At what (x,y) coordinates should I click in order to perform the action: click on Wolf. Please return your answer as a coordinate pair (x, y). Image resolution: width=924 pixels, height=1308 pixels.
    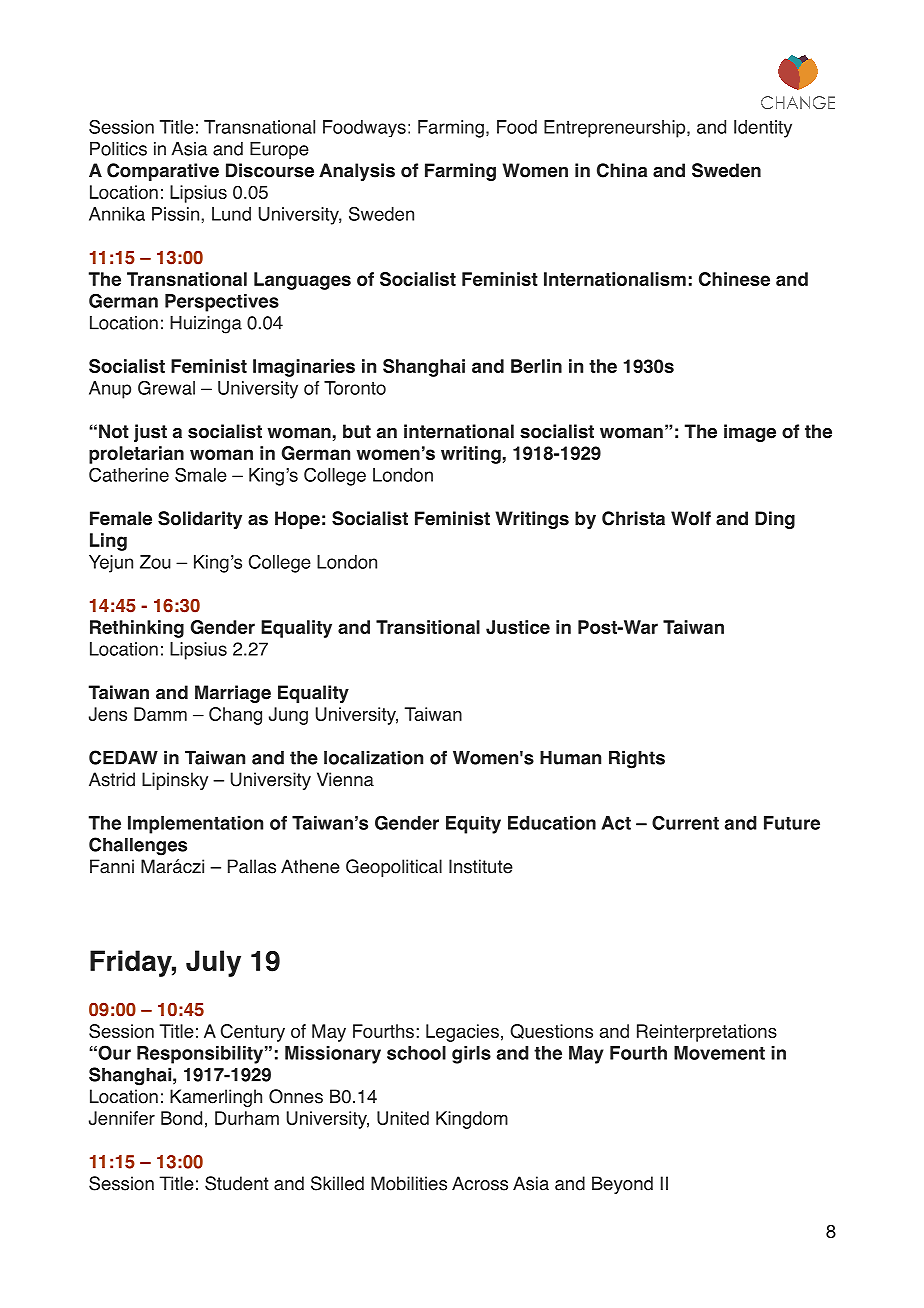
    Looking at the image, I should click on (691, 518).
